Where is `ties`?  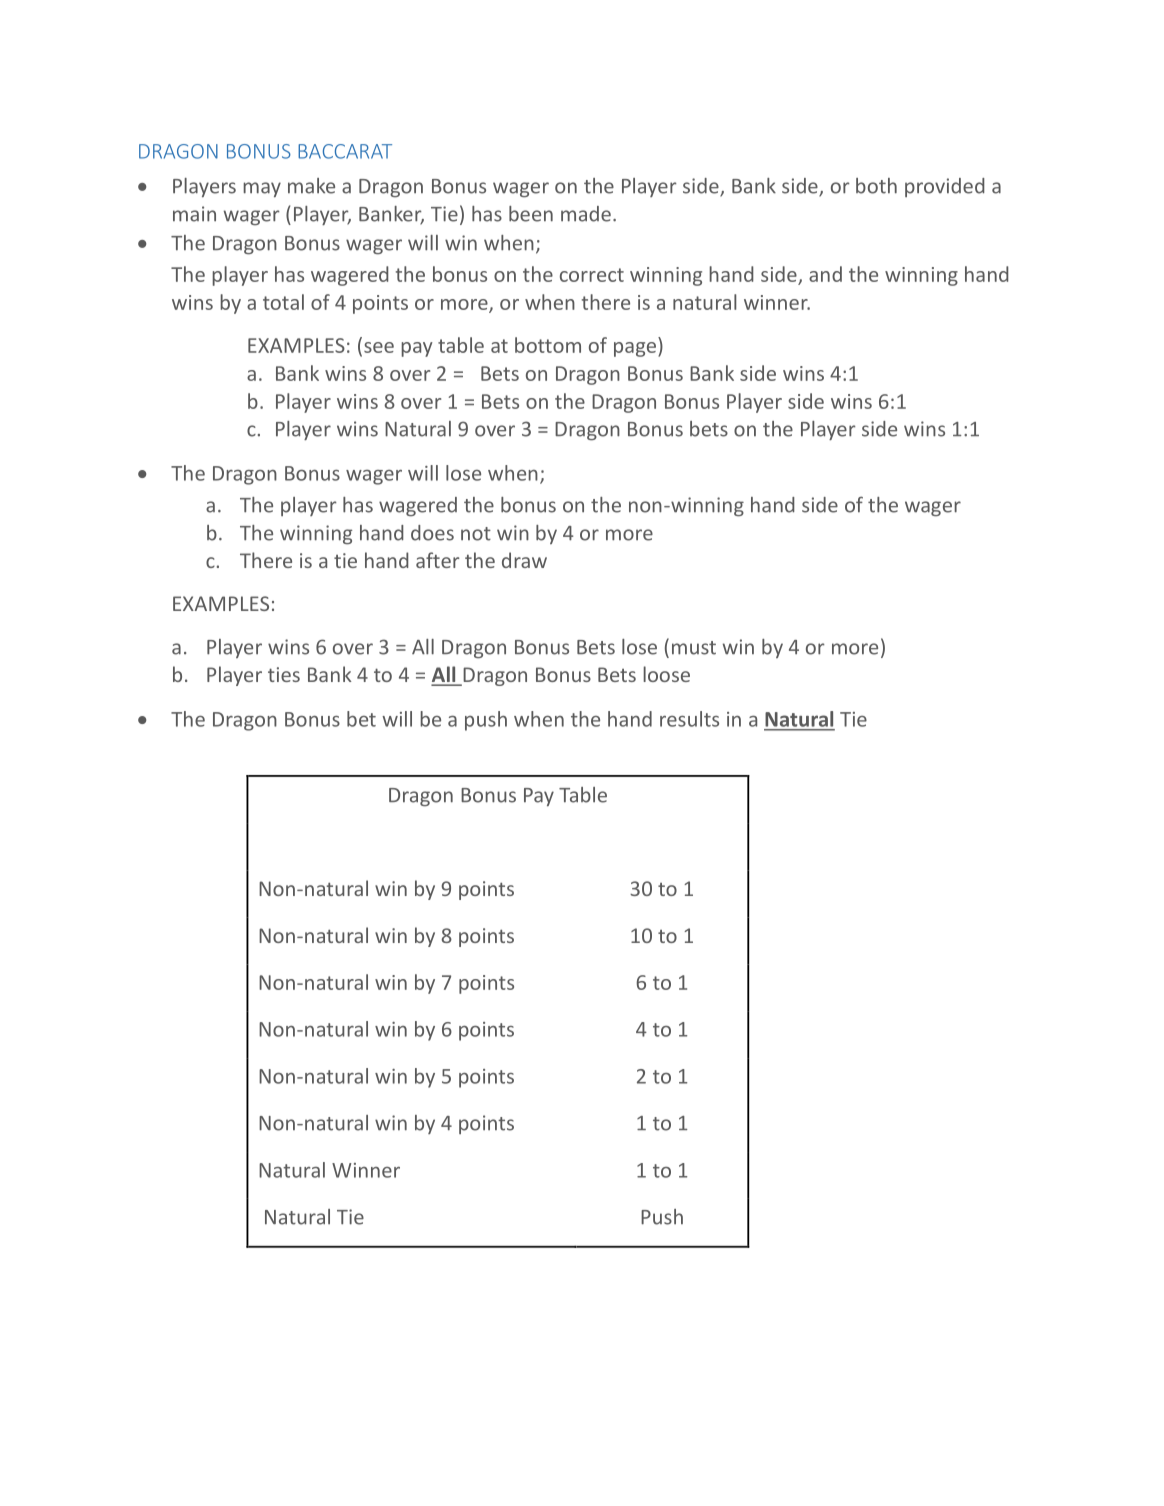 ties is located at coordinates (284, 674).
